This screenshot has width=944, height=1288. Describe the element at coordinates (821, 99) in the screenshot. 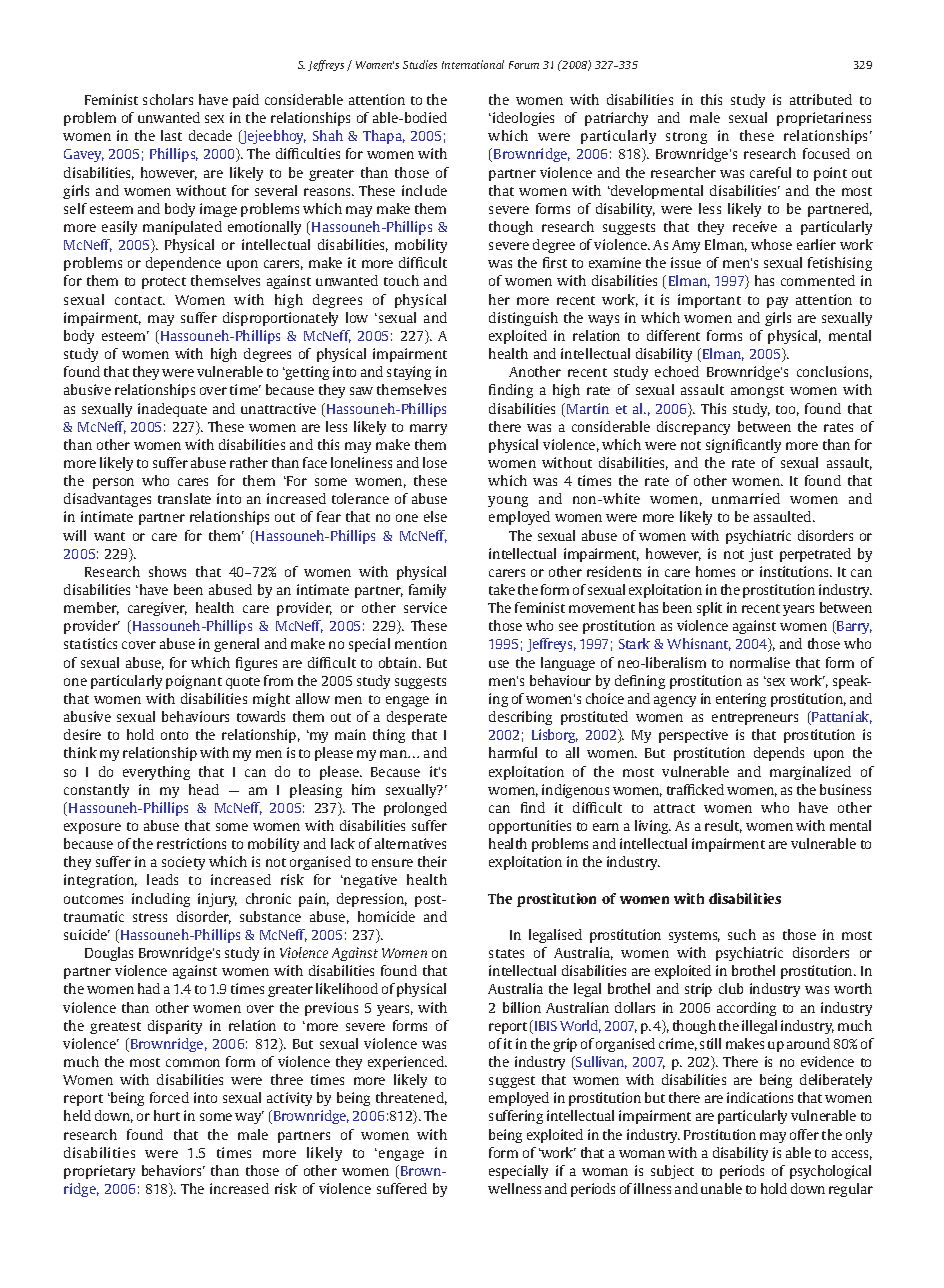

I see `attributed` at that location.
